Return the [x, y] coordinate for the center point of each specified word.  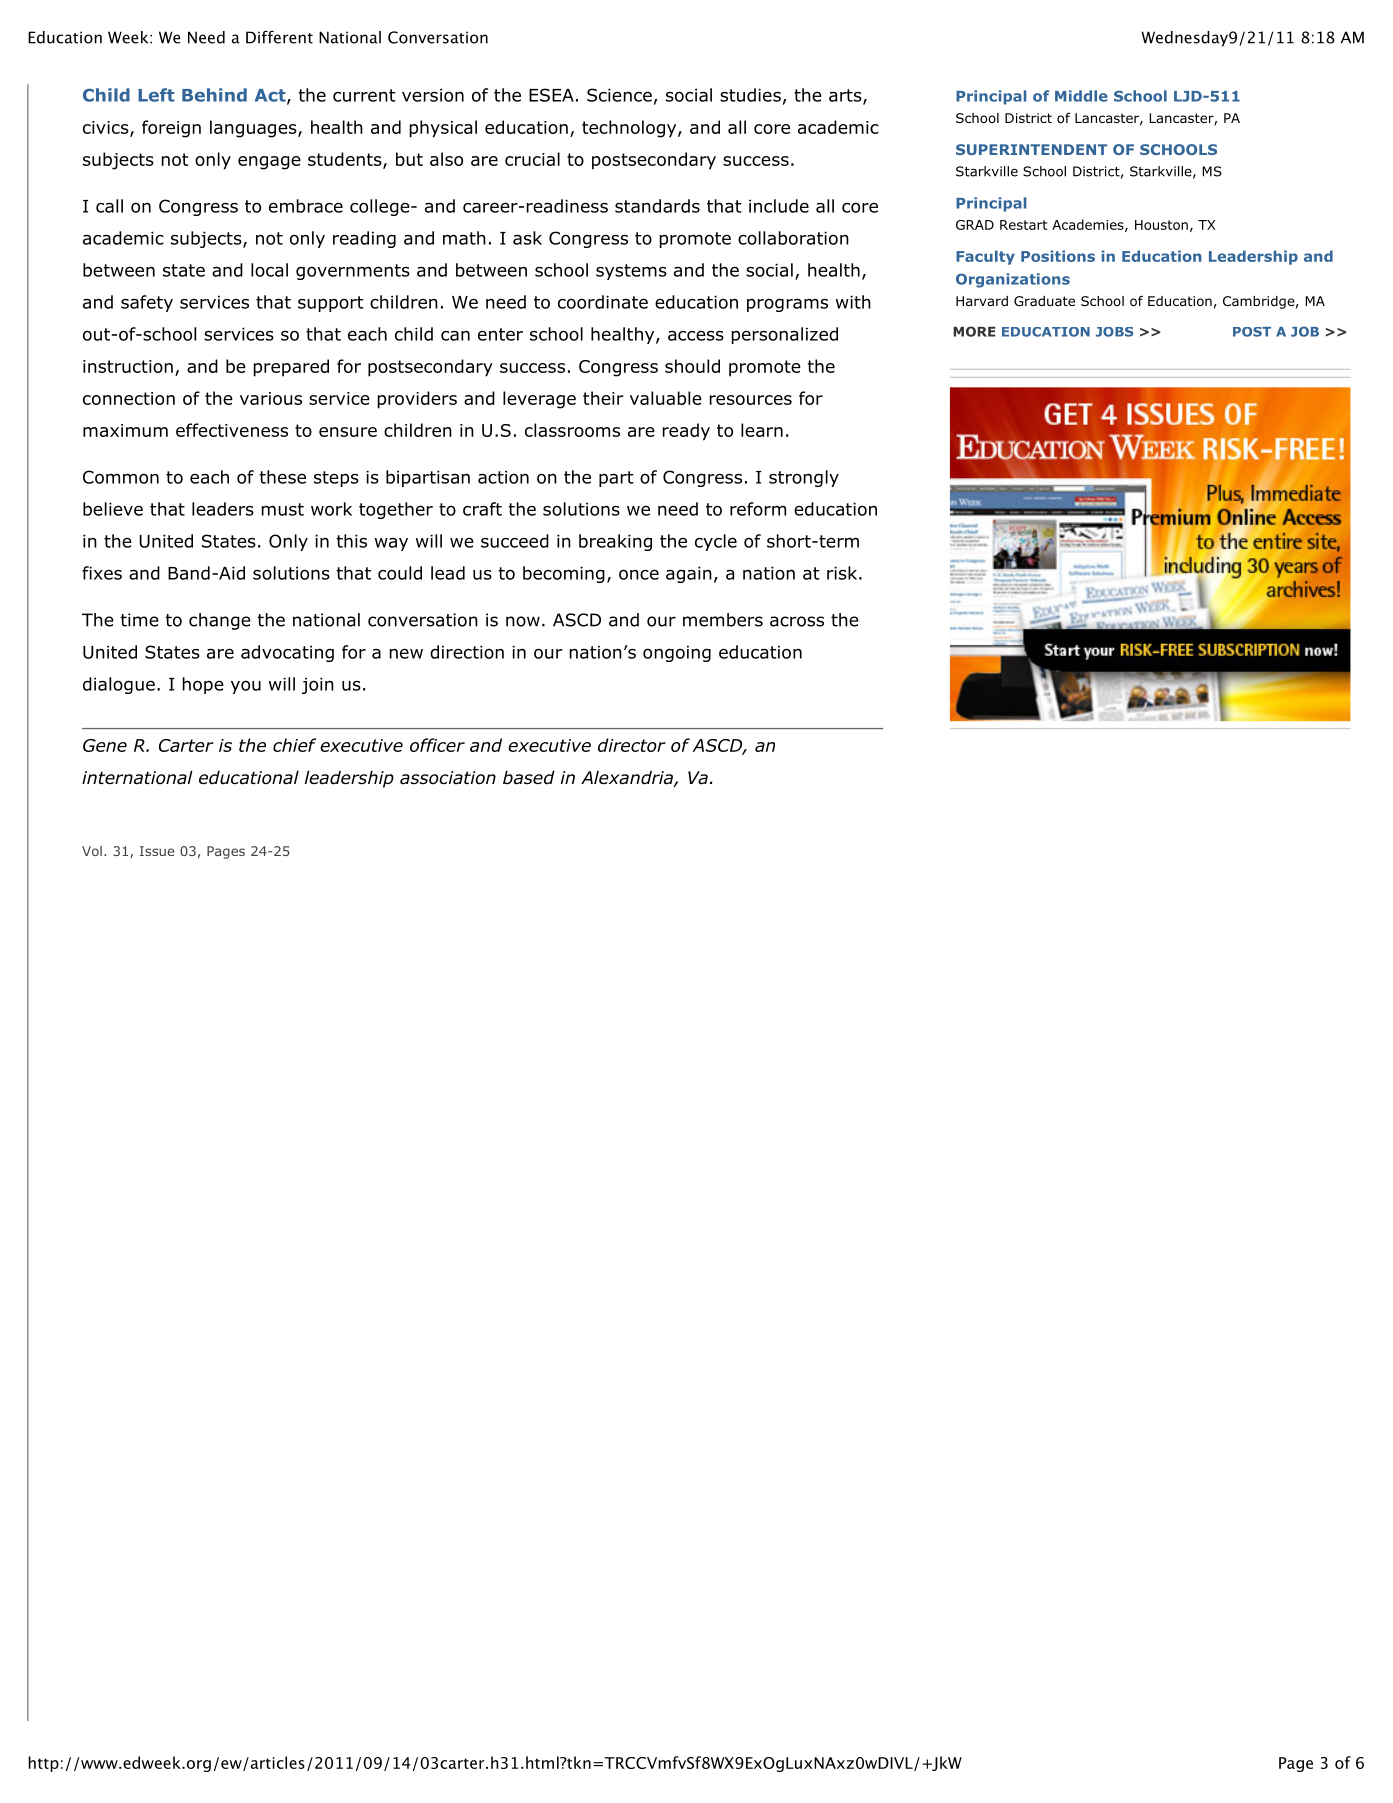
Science [619, 95]
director [632, 745]
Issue [157, 851]
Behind [214, 95]
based [529, 778]
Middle [1081, 96]
